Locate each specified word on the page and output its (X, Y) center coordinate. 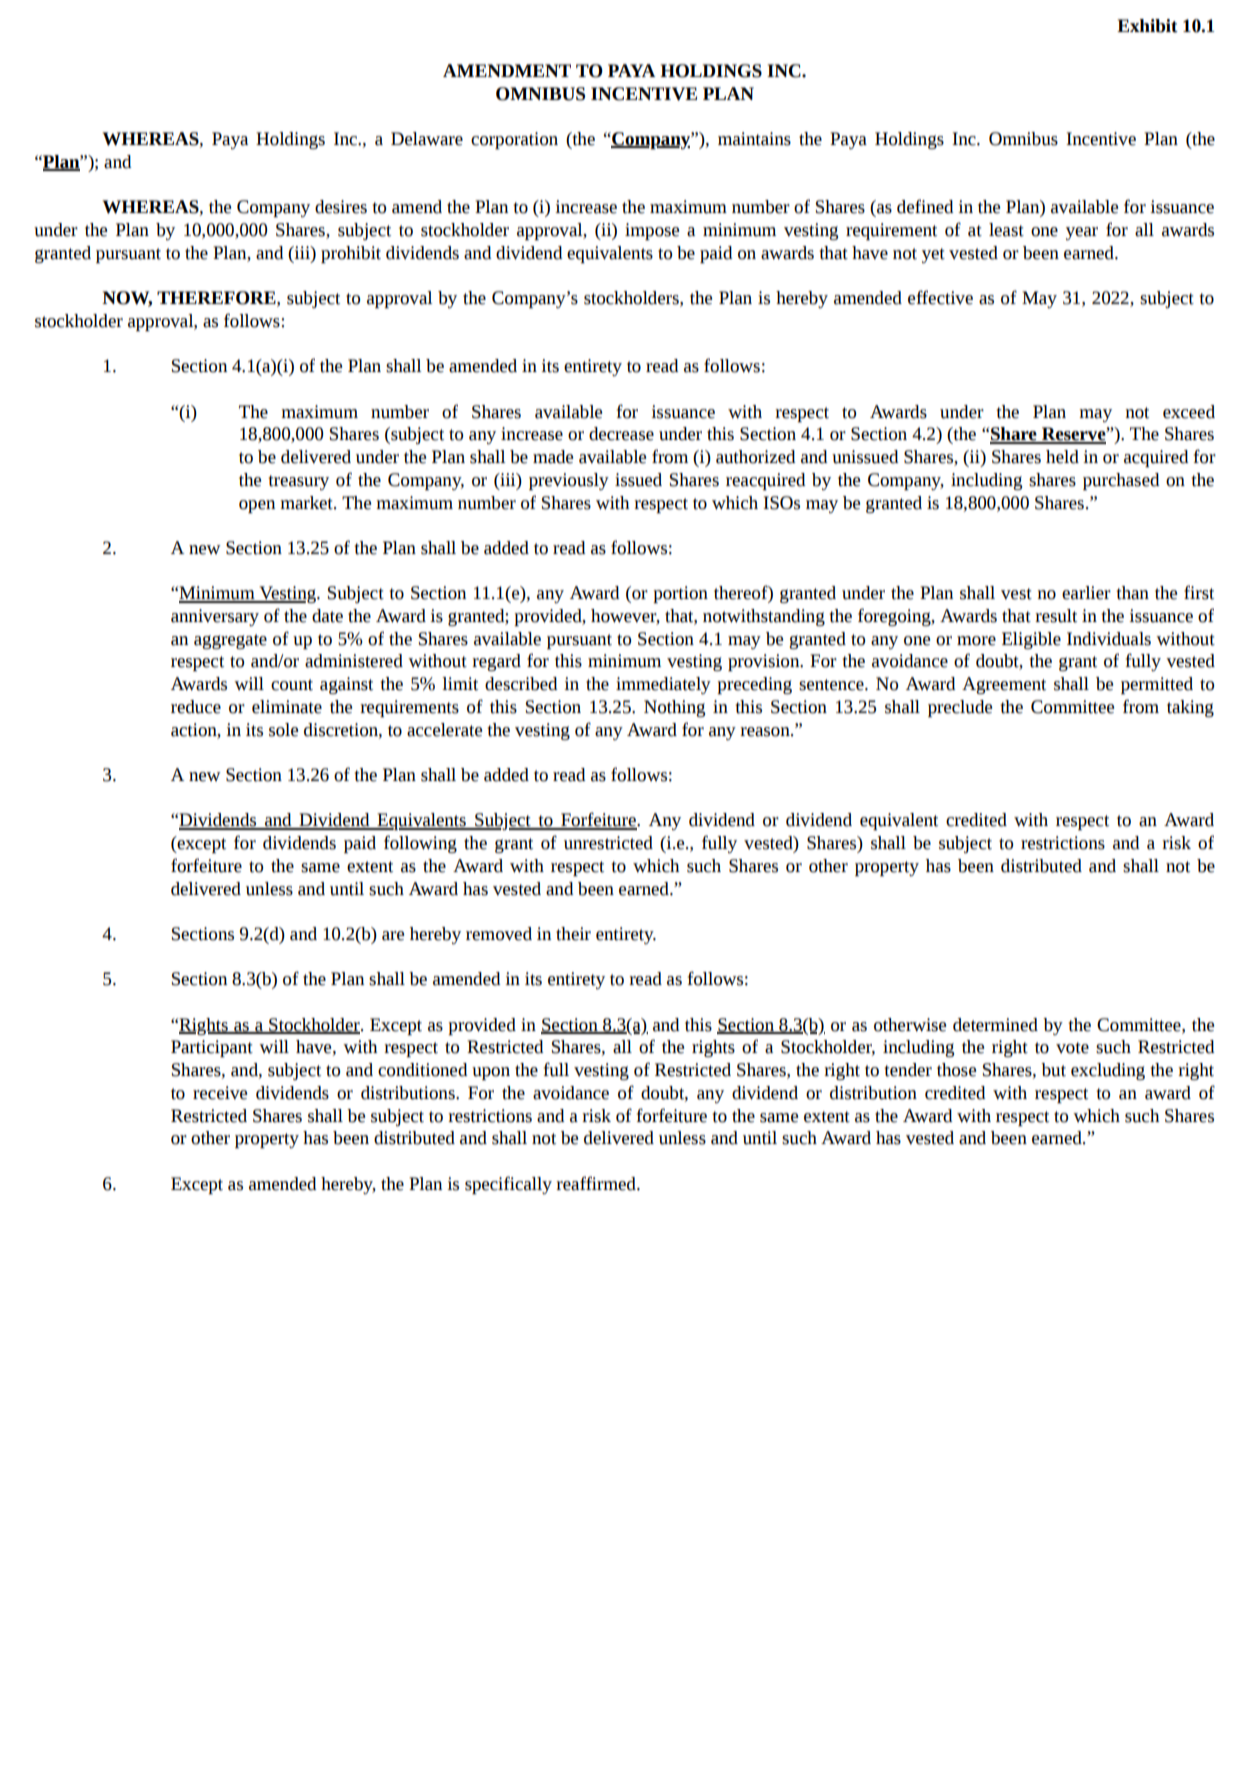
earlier (1086, 593)
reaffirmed (597, 1183)
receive (220, 1093)
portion (680, 594)
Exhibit (1147, 26)
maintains (754, 139)
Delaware (427, 139)
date (327, 616)
